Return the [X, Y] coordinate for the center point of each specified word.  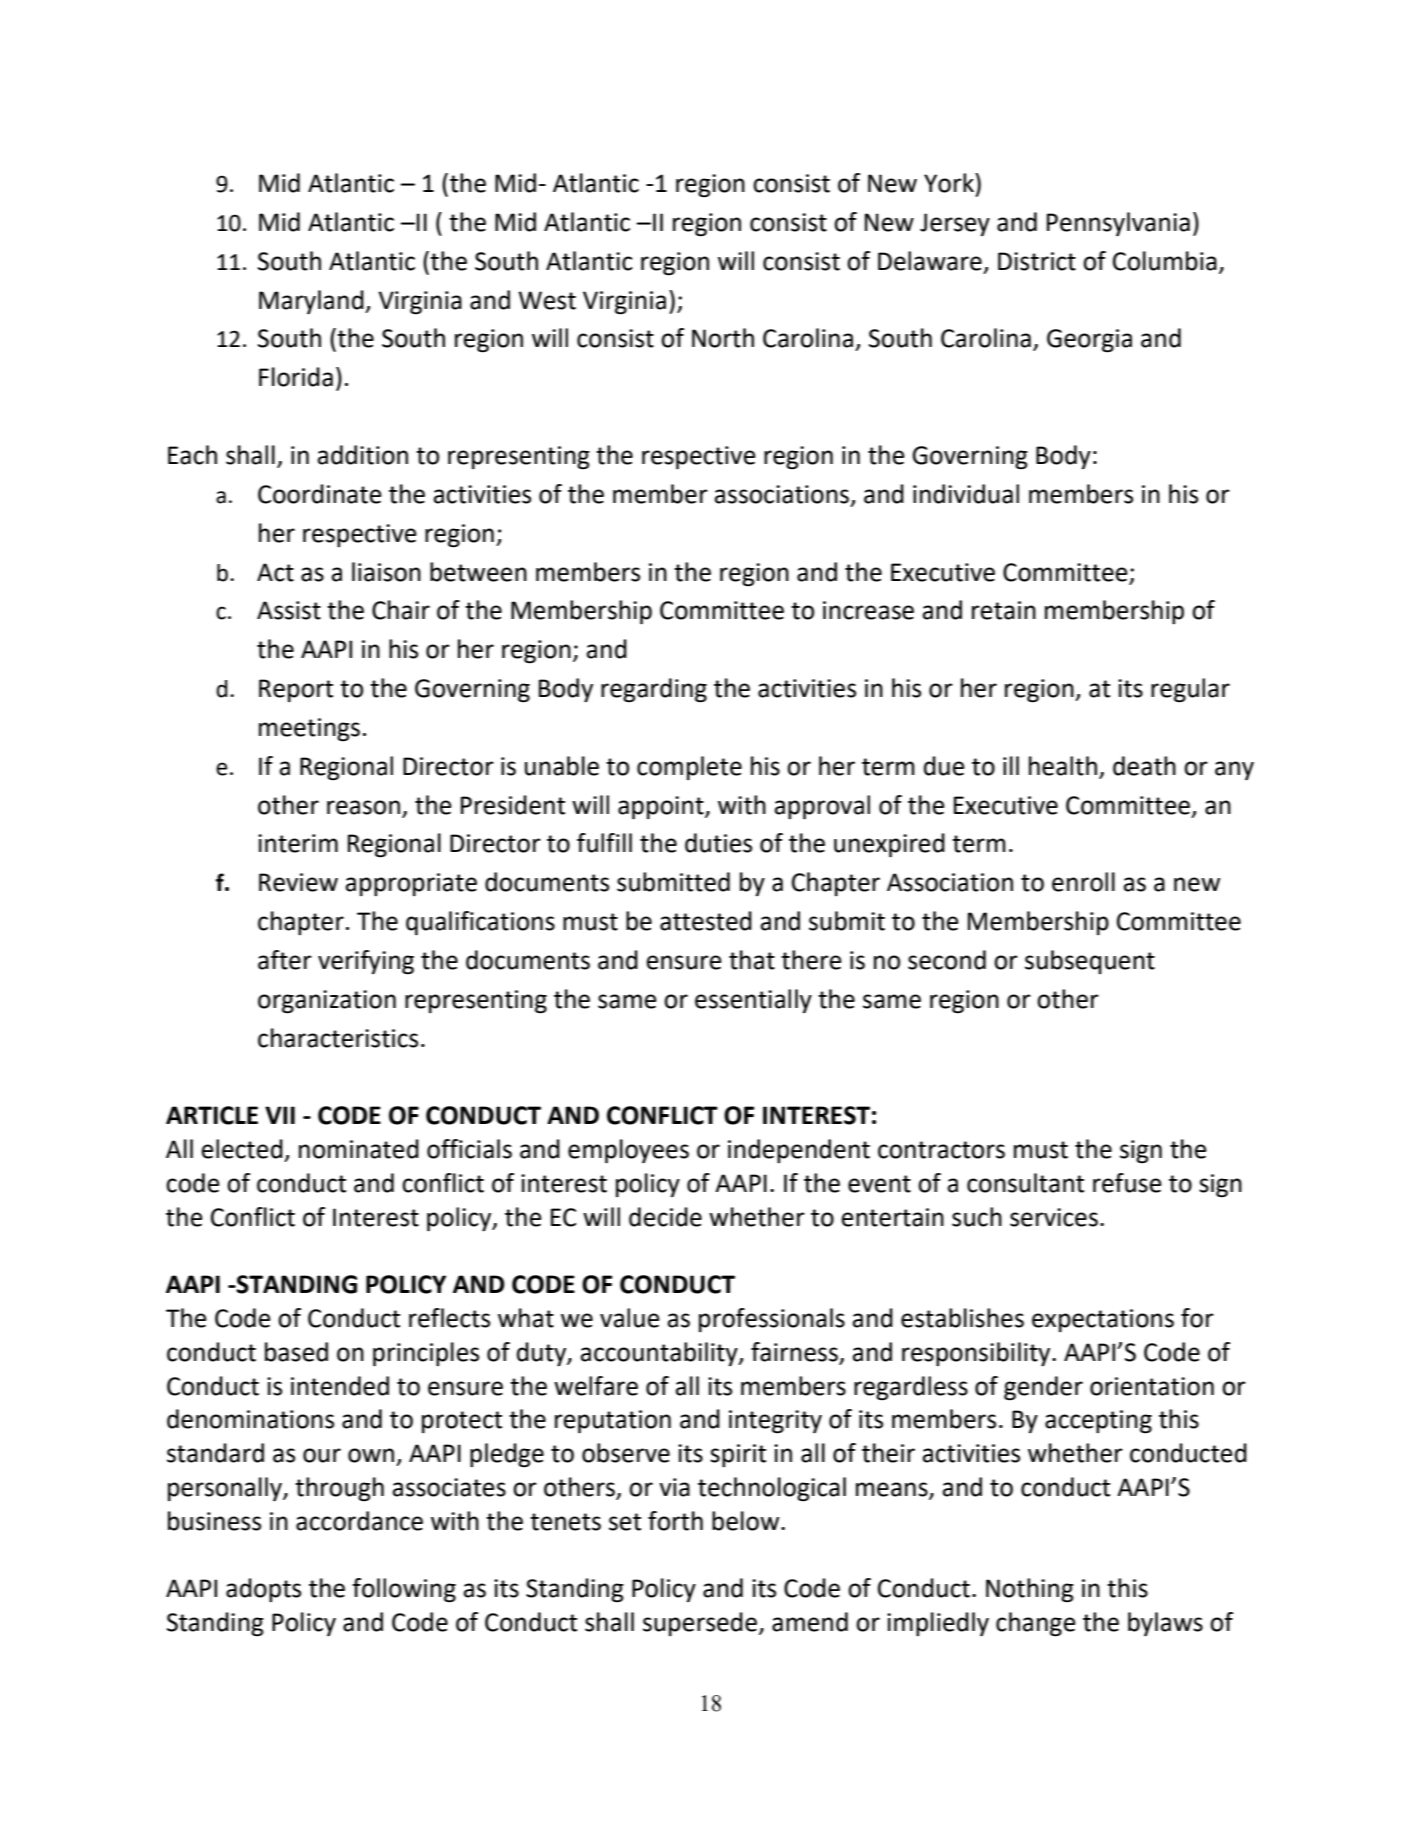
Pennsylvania [1118, 224]
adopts [263, 1590]
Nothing [1030, 1590]
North [723, 338]
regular [1190, 690]
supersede [700, 1624]
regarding [654, 690]
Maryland [312, 302]
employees [628, 1151]
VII [280, 1115]
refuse [1127, 1183]
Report [296, 690]
